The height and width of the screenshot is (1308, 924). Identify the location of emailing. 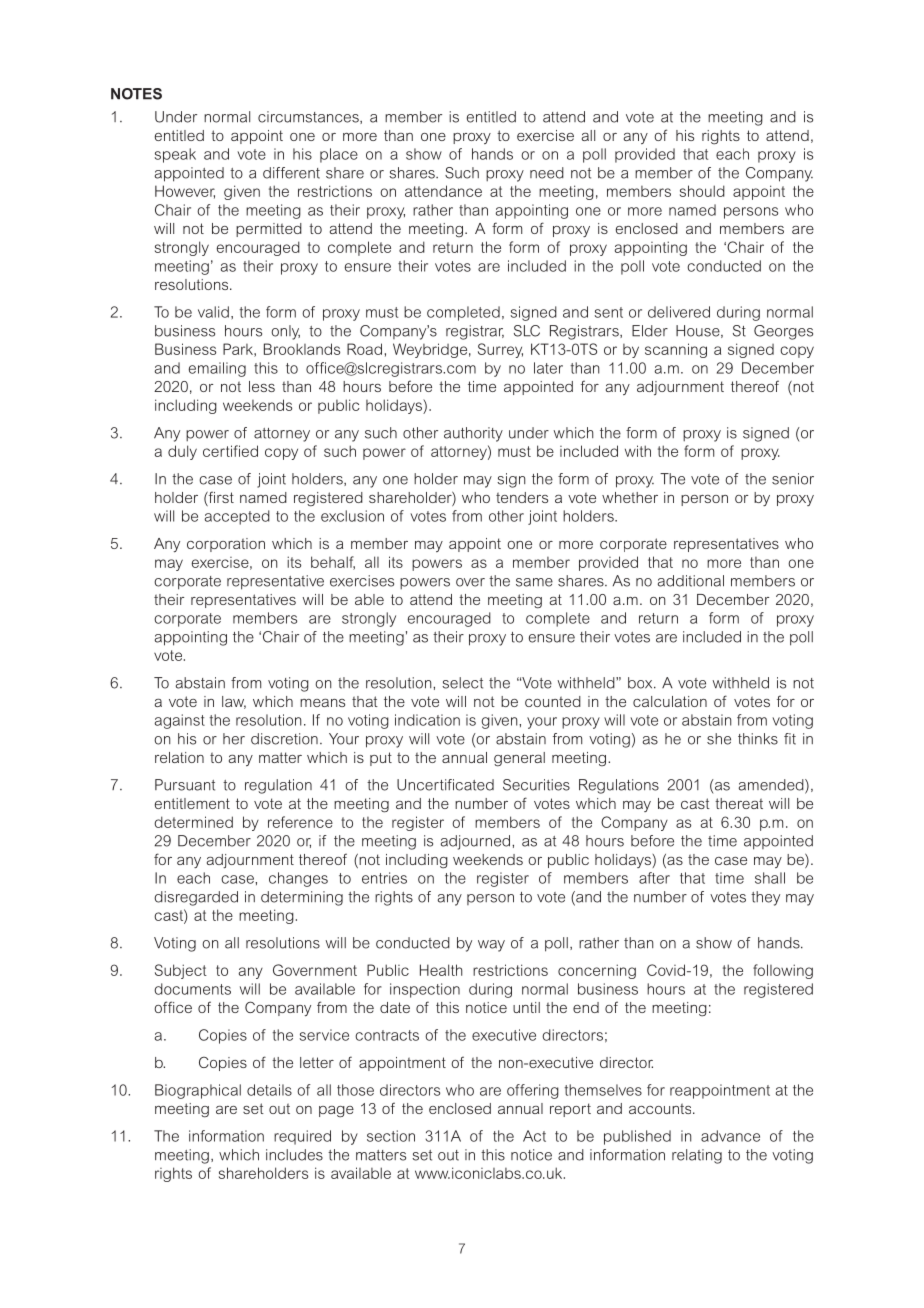
(217, 369).
